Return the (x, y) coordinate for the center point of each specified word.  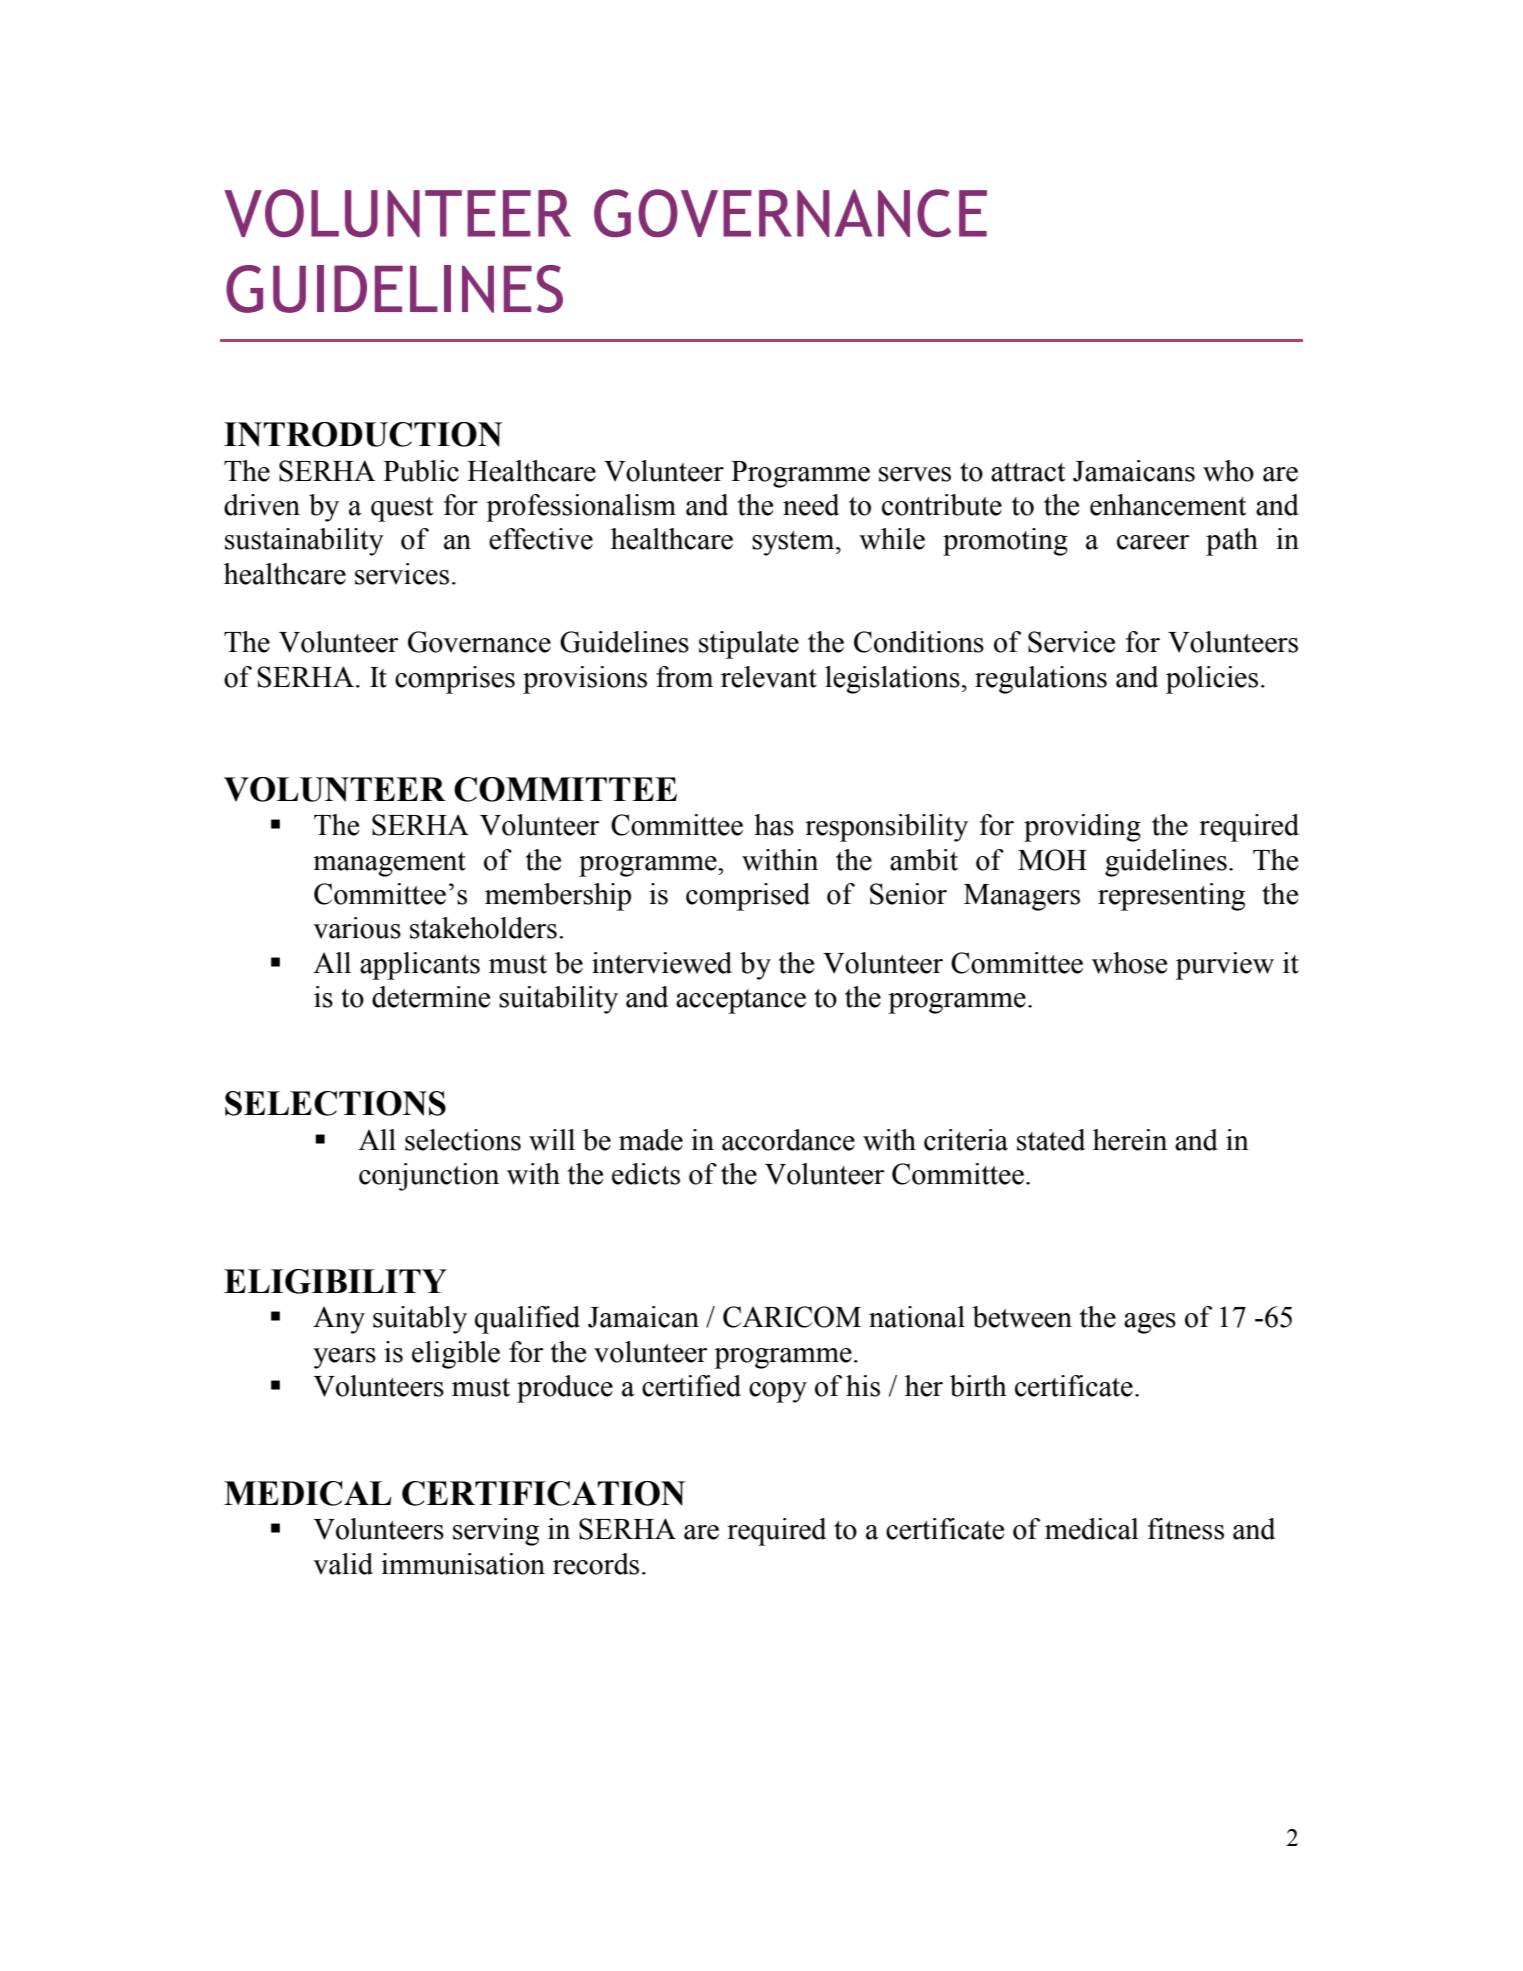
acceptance (741, 1001)
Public (421, 471)
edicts (646, 1174)
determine (431, 997)
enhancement (1168, 505)
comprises (455, 680)
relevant (769, 677)
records (596, 1564)
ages (1150, 1323)
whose (1129, 963)
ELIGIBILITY (335, 1281)
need (811, 505)
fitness (1186, 1529)
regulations (1041, 680)
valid (343, 1564)
